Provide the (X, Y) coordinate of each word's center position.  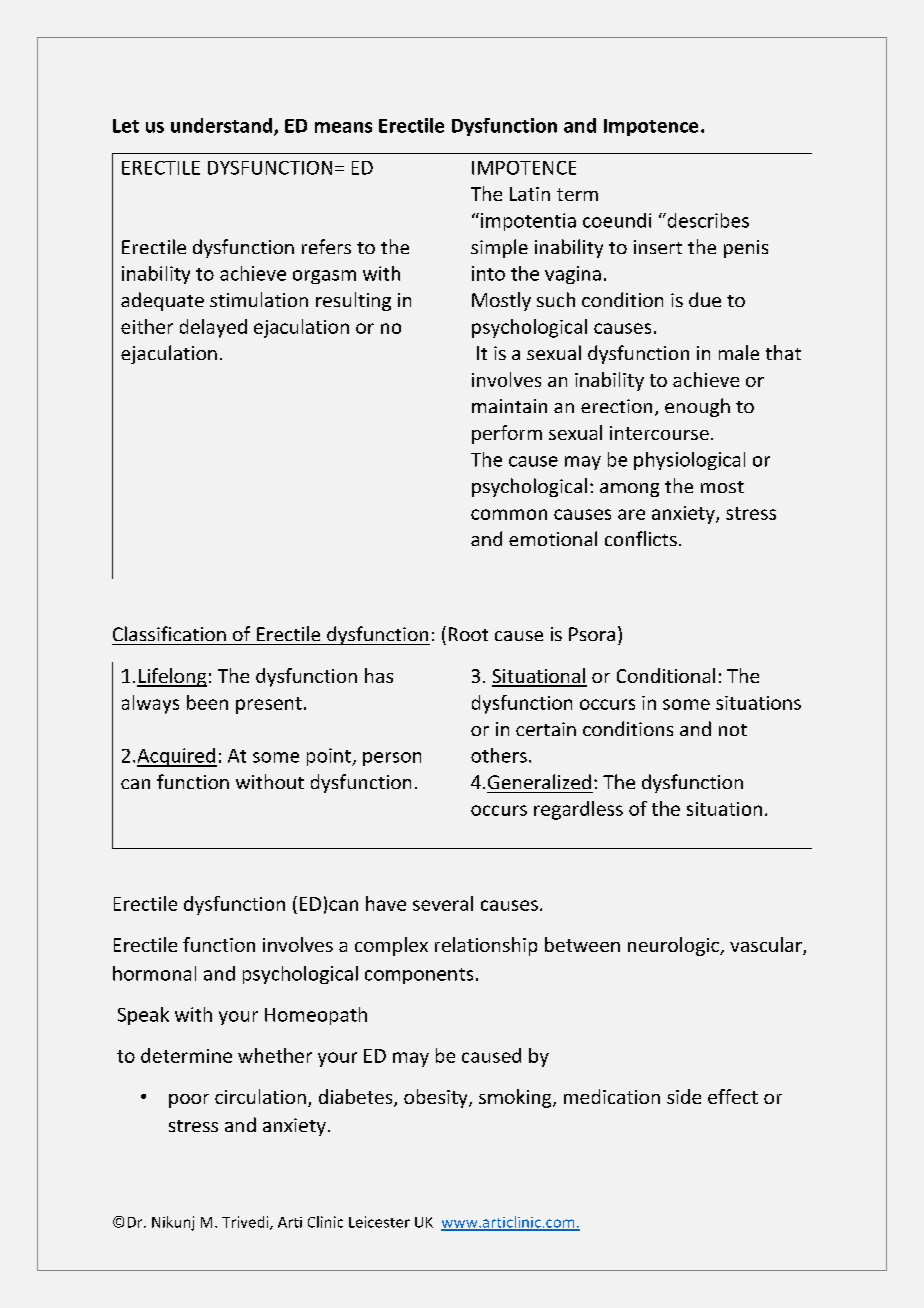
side (684, 1096)
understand (223, 126)
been (207, 702)
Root (468, 634)
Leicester (379, 1222)
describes (707, 220)
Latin (530, 194)
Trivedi (246, 1223)
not (733, 730)
